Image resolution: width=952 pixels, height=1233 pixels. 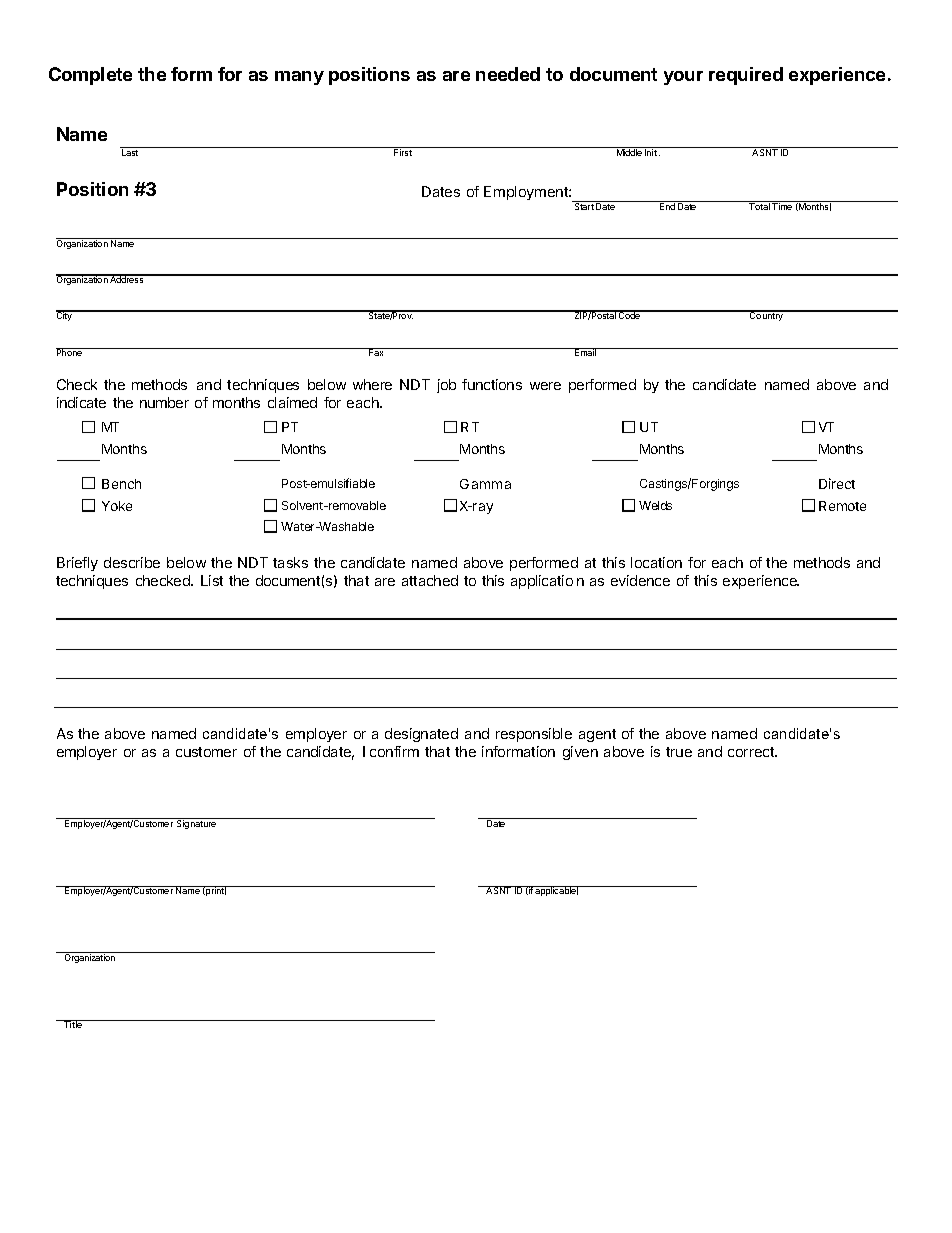 What do you see at coordinates (376, 352) in the screenshot?
I see `Fax` at bounding box center [376, 352].
